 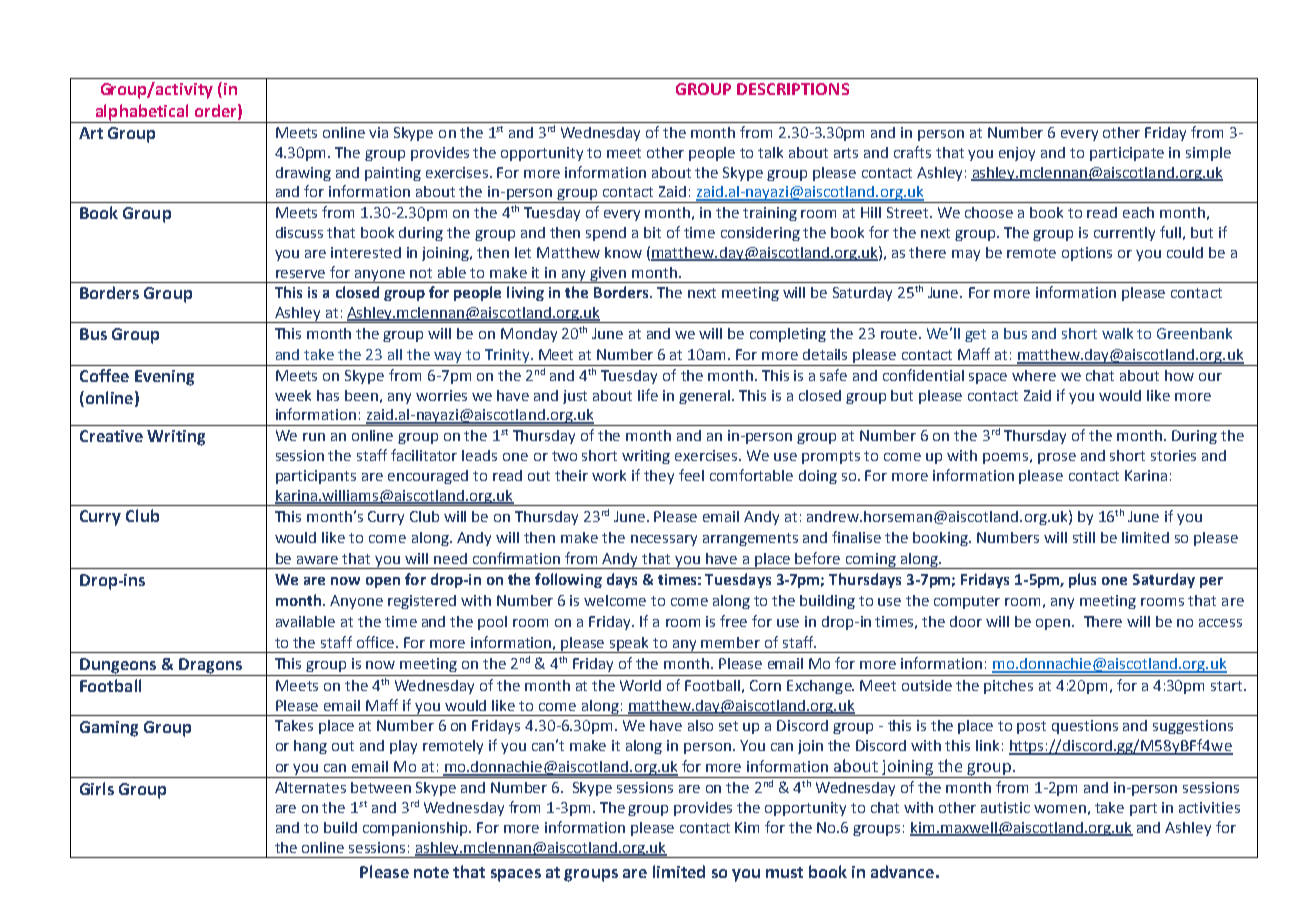 I want to click on run, so click(x=314, y=437).
